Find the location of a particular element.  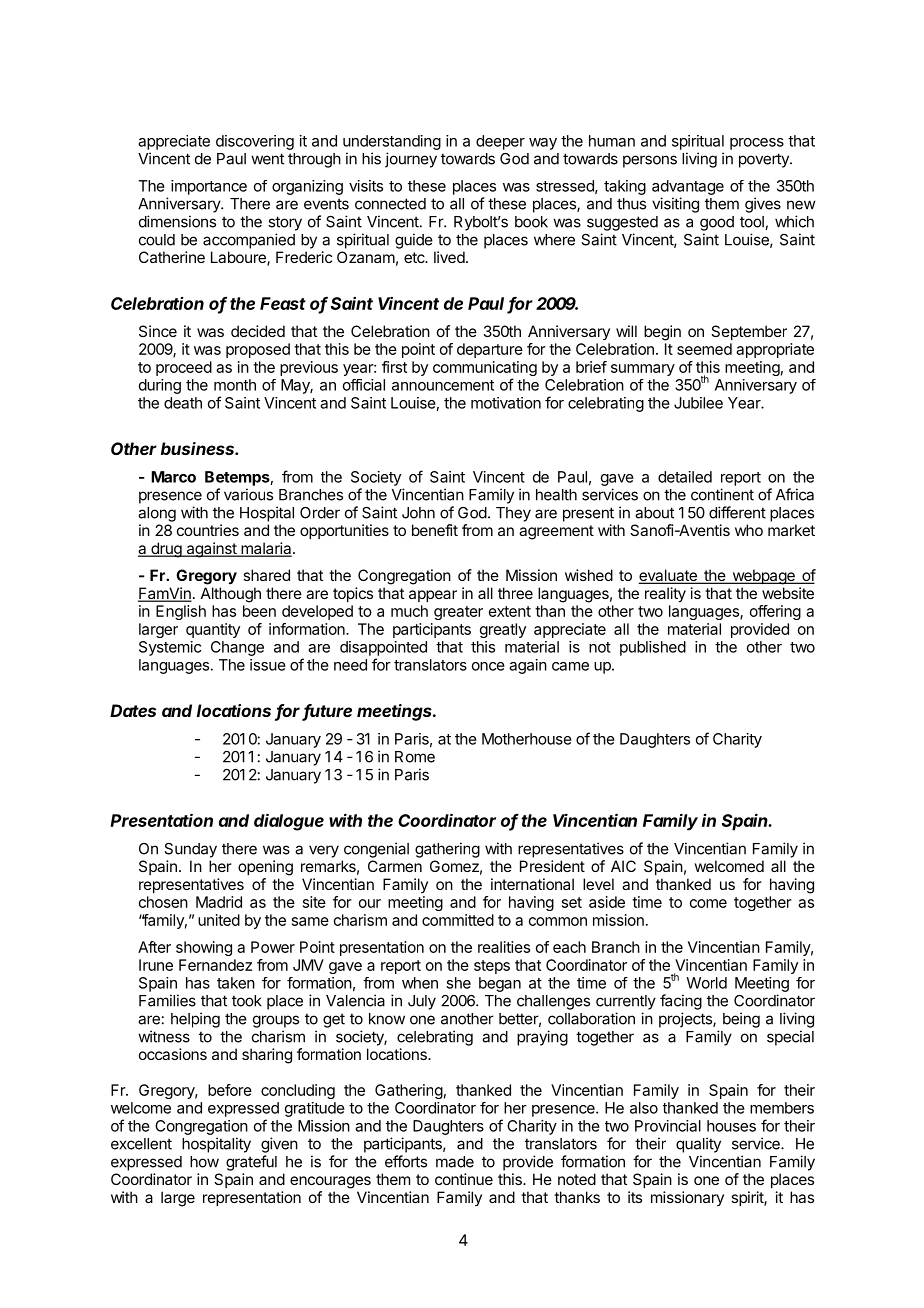

importance is located at coordinates (209, 187).
